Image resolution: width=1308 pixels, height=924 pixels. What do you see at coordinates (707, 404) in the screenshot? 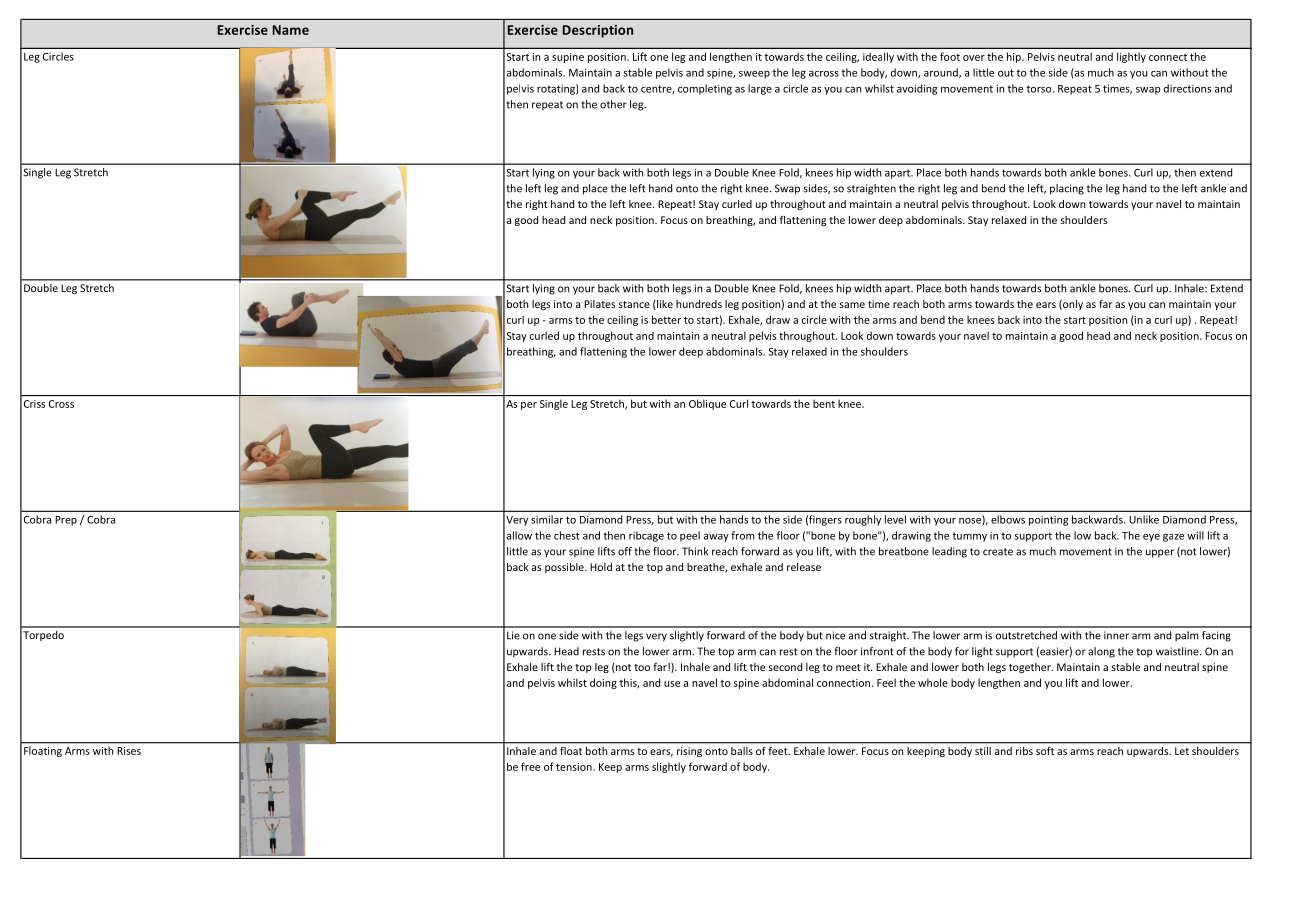
I see `Oblique` at bounding box center [707, 404].
